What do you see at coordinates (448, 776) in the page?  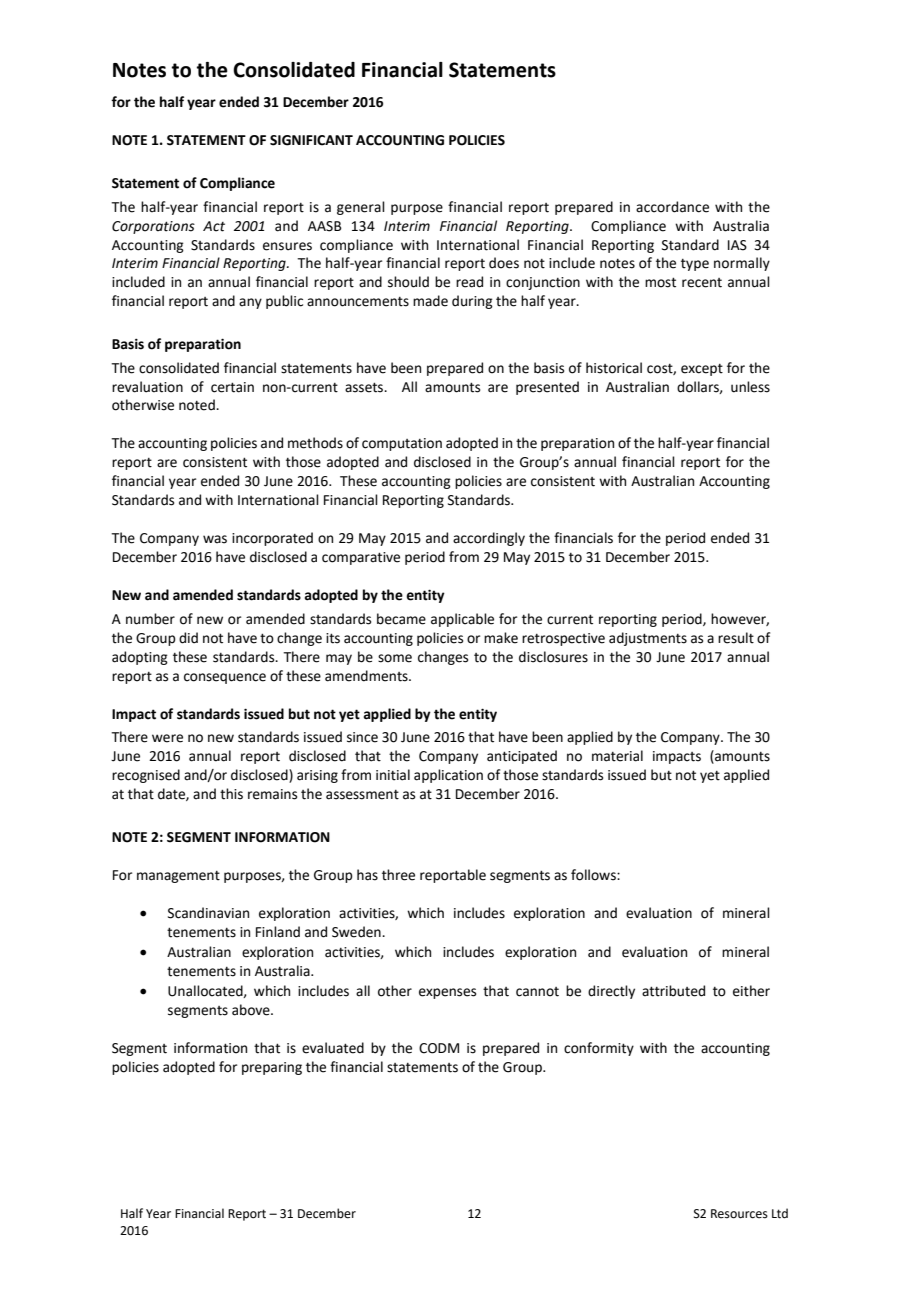 I see `application` at bounding box center [448, 776].
